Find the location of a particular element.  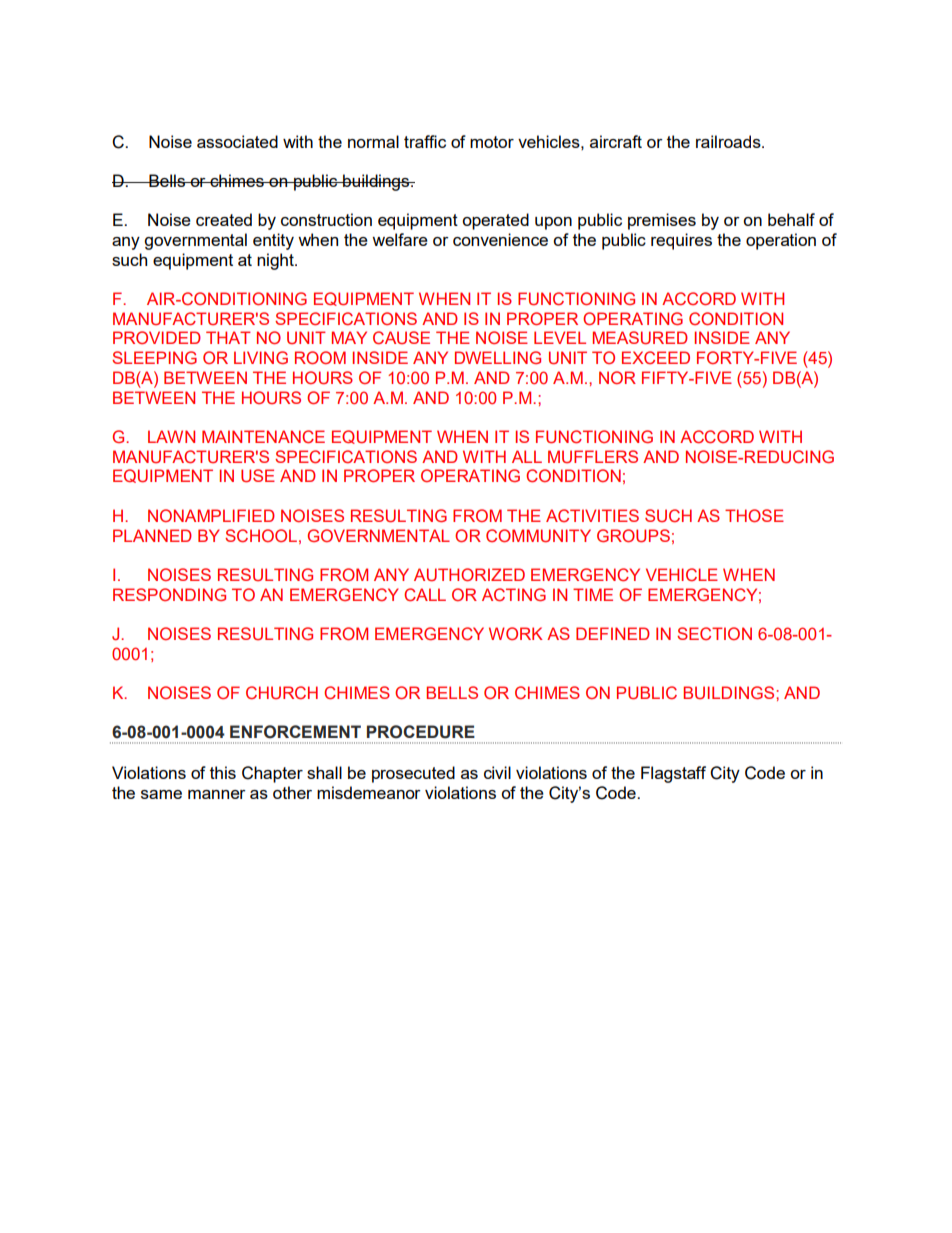

civil is located at coordinates (497, 772).
